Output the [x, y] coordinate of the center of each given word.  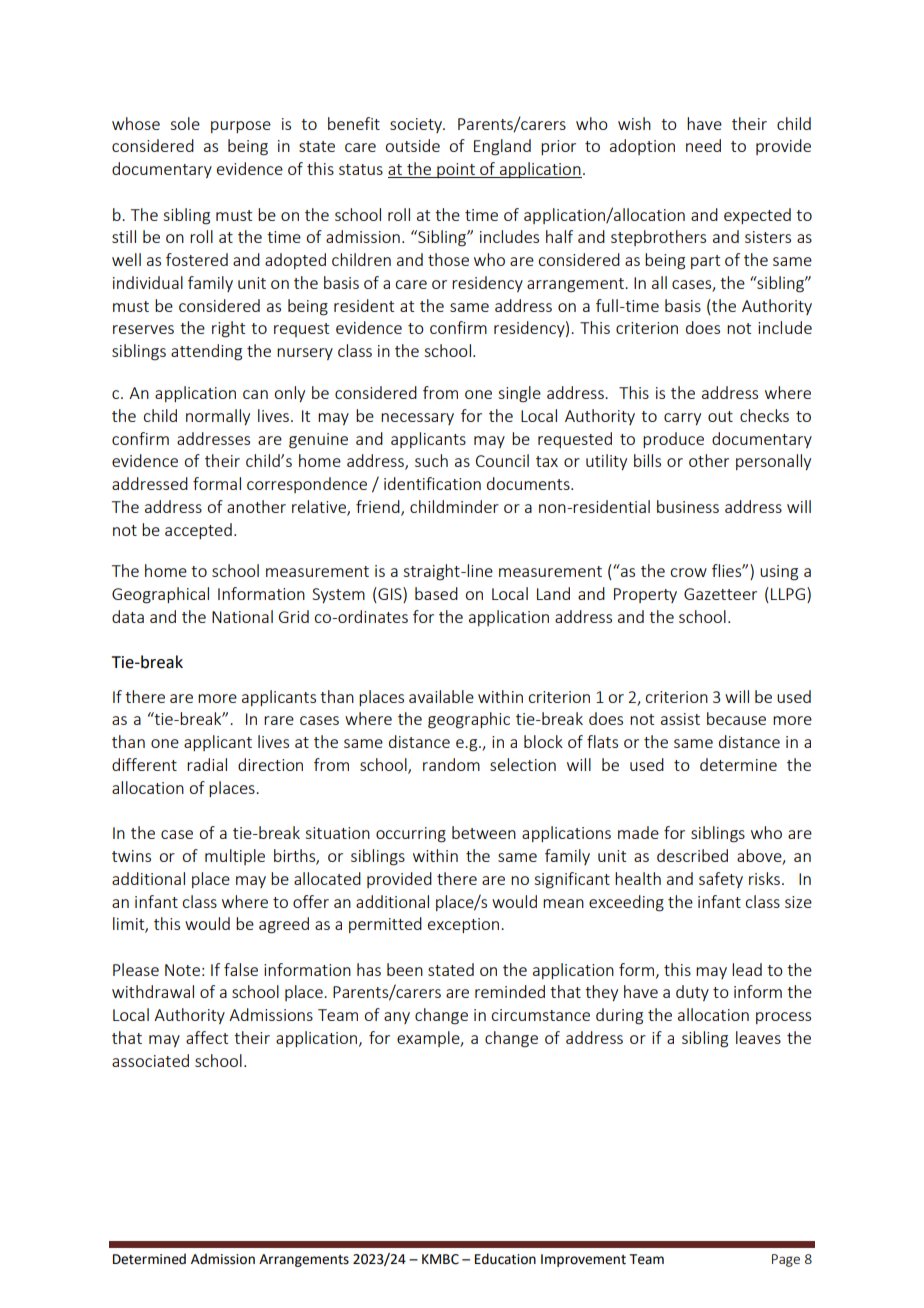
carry [682, 419]
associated [150, 1060]
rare [279, 720]
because [736, 718]
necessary [417, 419]
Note [182, 970]
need [703, 145]
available [441, 696]
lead [747, 969]
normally [218, 417]
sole [185, 123]
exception [465, 925]
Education [505, 1259]
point [456, 170]
